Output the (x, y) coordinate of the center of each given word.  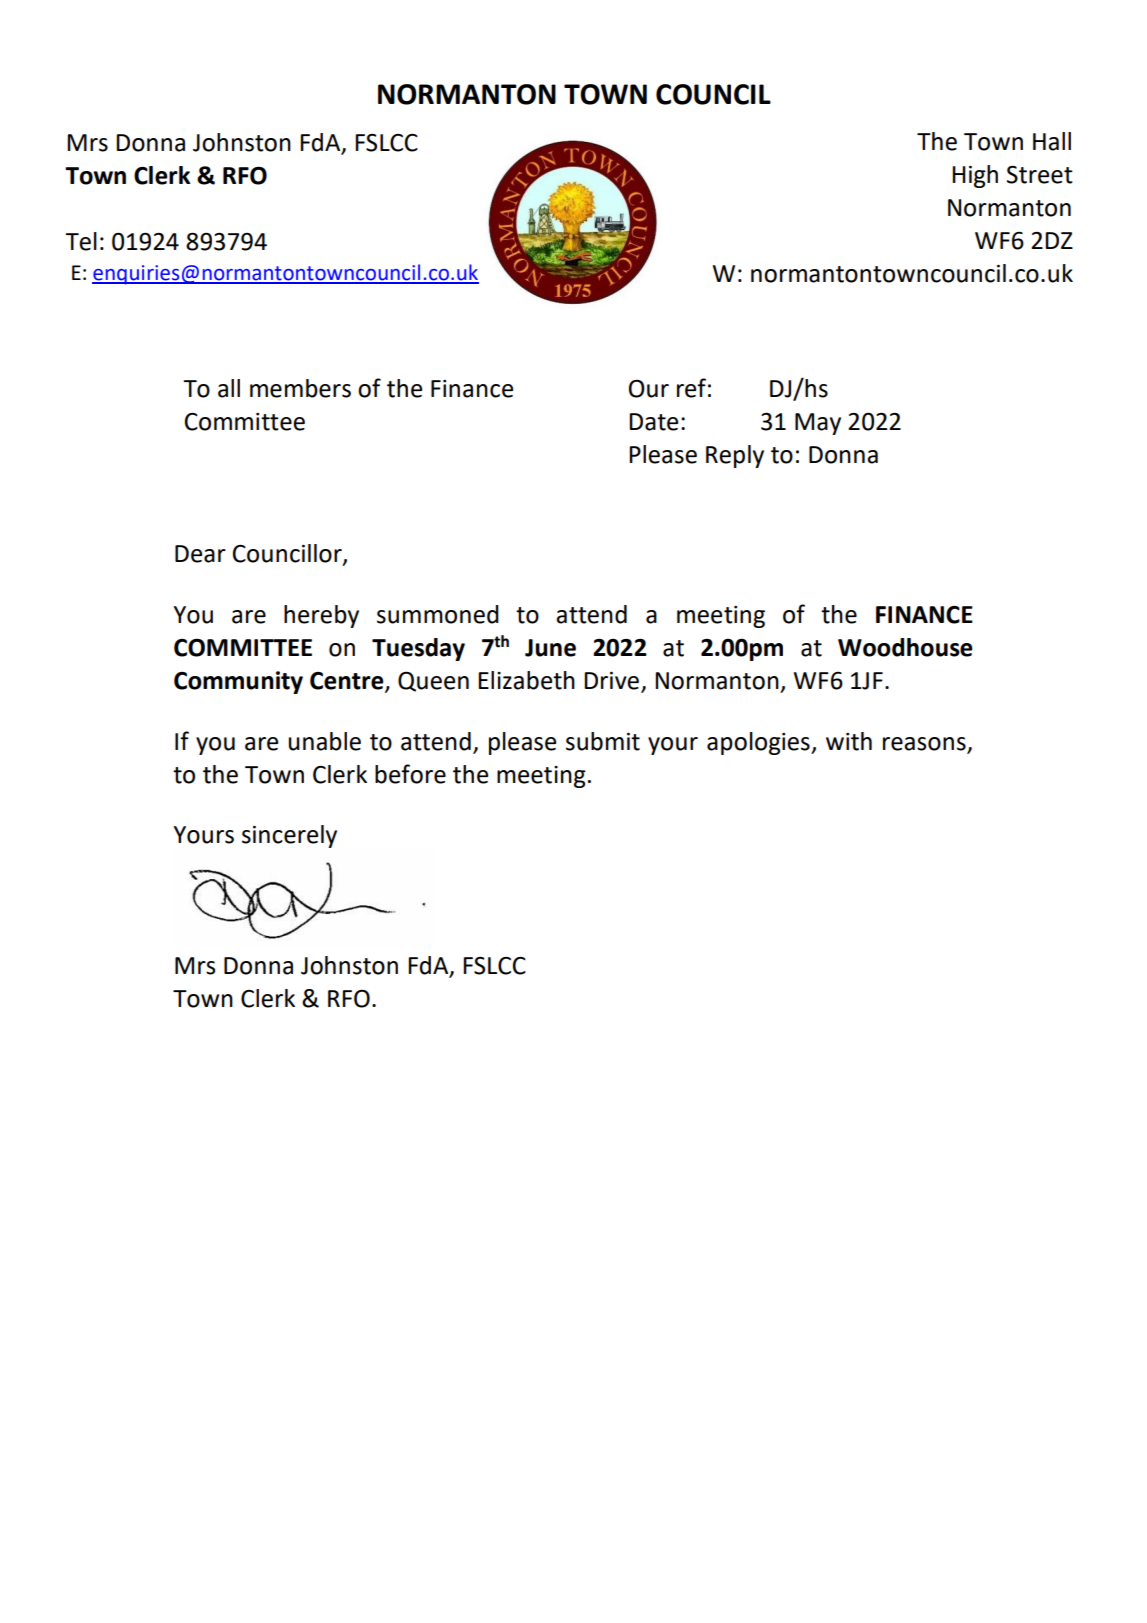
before (410, 774)
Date (653, 422)
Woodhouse (905, 647)
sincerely (289, 836)
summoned (438, 614)
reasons (925, 745)
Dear (200, 554)
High (975, 176)
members (300, 388)
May (818, 424)
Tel (81, 241)
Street (1040, 175)
